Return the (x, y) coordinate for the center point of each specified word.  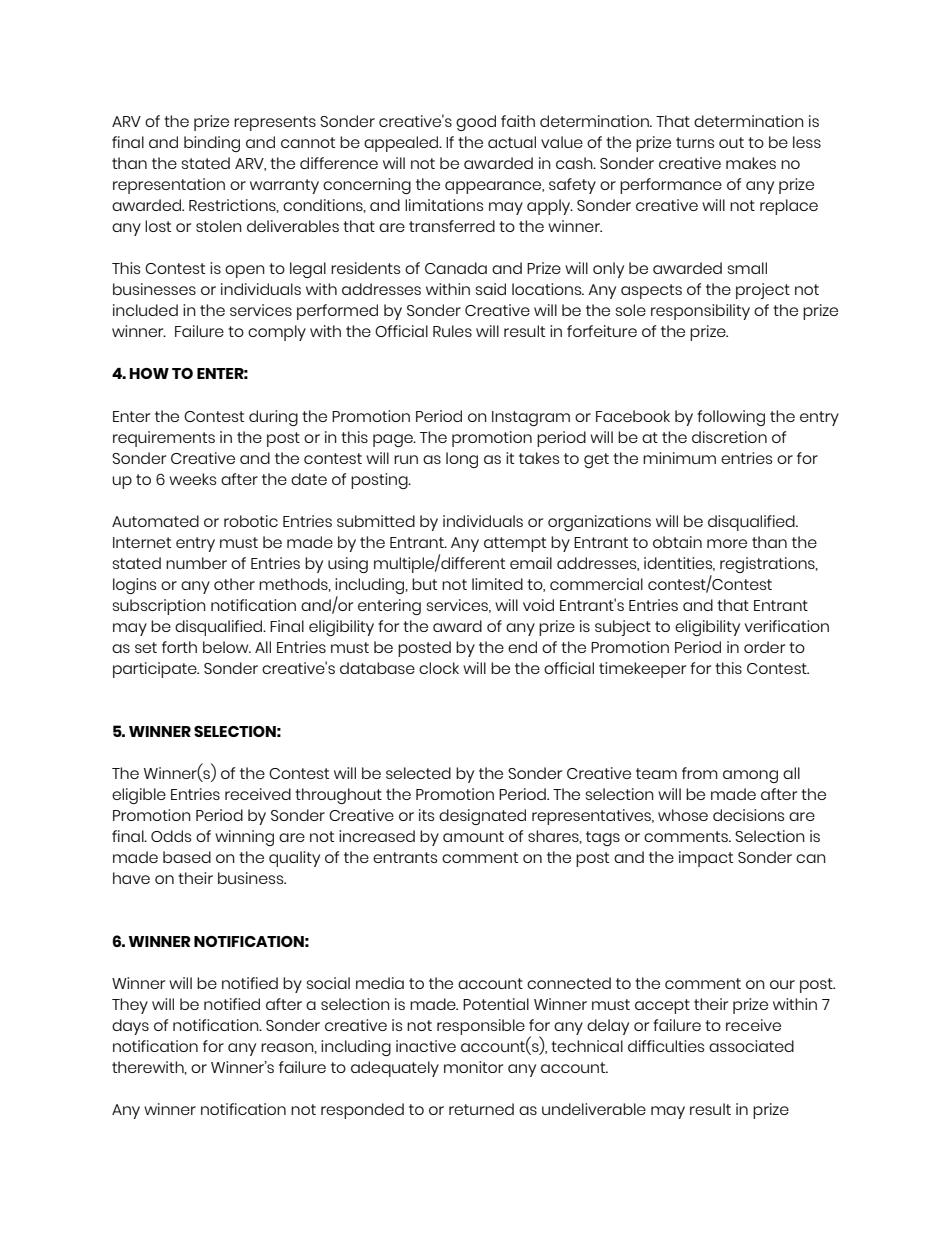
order (764, 647)
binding (212, 144)
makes (751, 163)
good (476, 123)
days (130, 1027)
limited (497, 584)
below (227, 647)
